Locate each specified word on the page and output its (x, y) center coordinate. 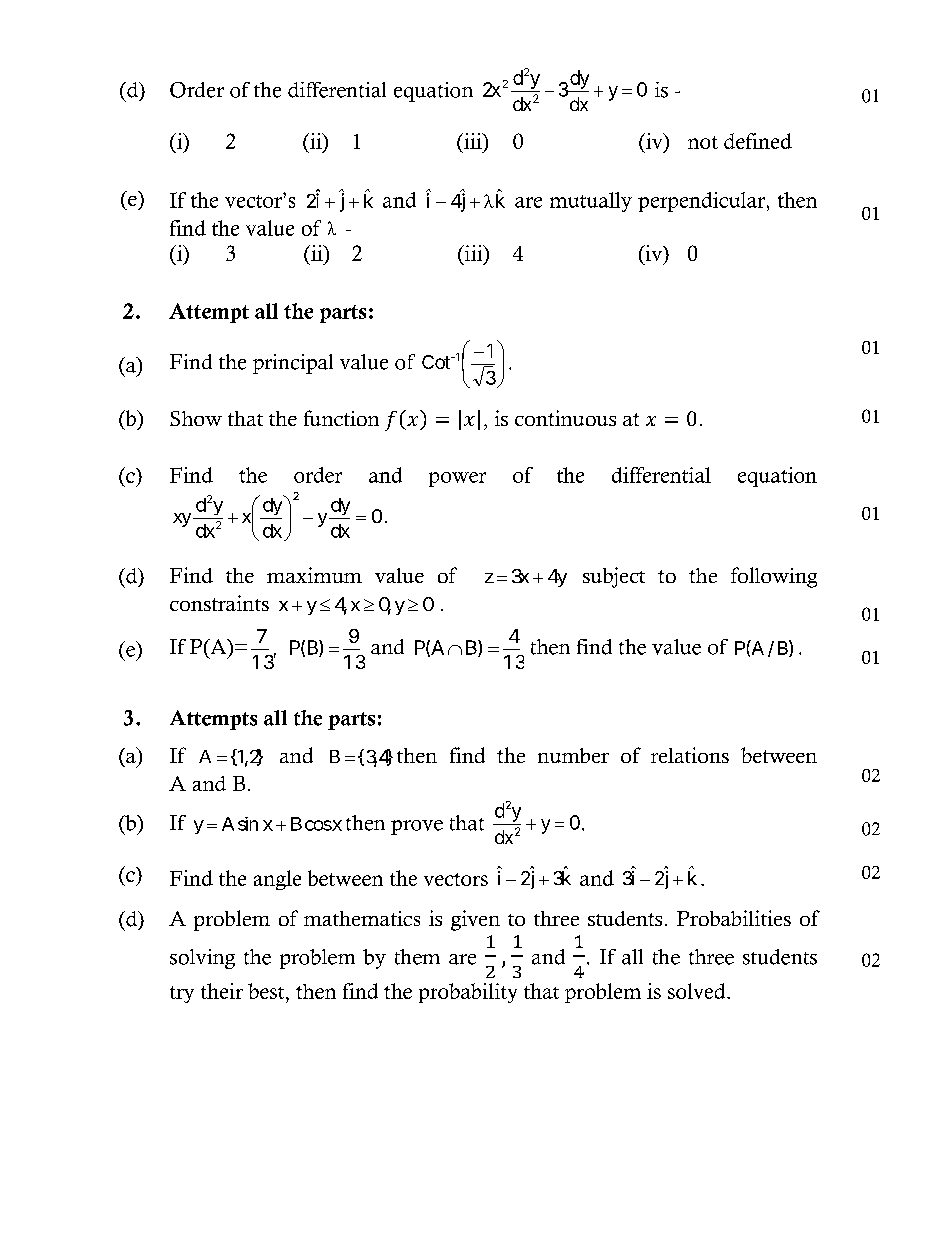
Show (196, 418)
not (703, 142)
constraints (219, 603)
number (573, 755)
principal (293, 364)
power (457, 479)
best (267, 991)
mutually (591, 202)
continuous (565, 418)
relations (690, 755)
